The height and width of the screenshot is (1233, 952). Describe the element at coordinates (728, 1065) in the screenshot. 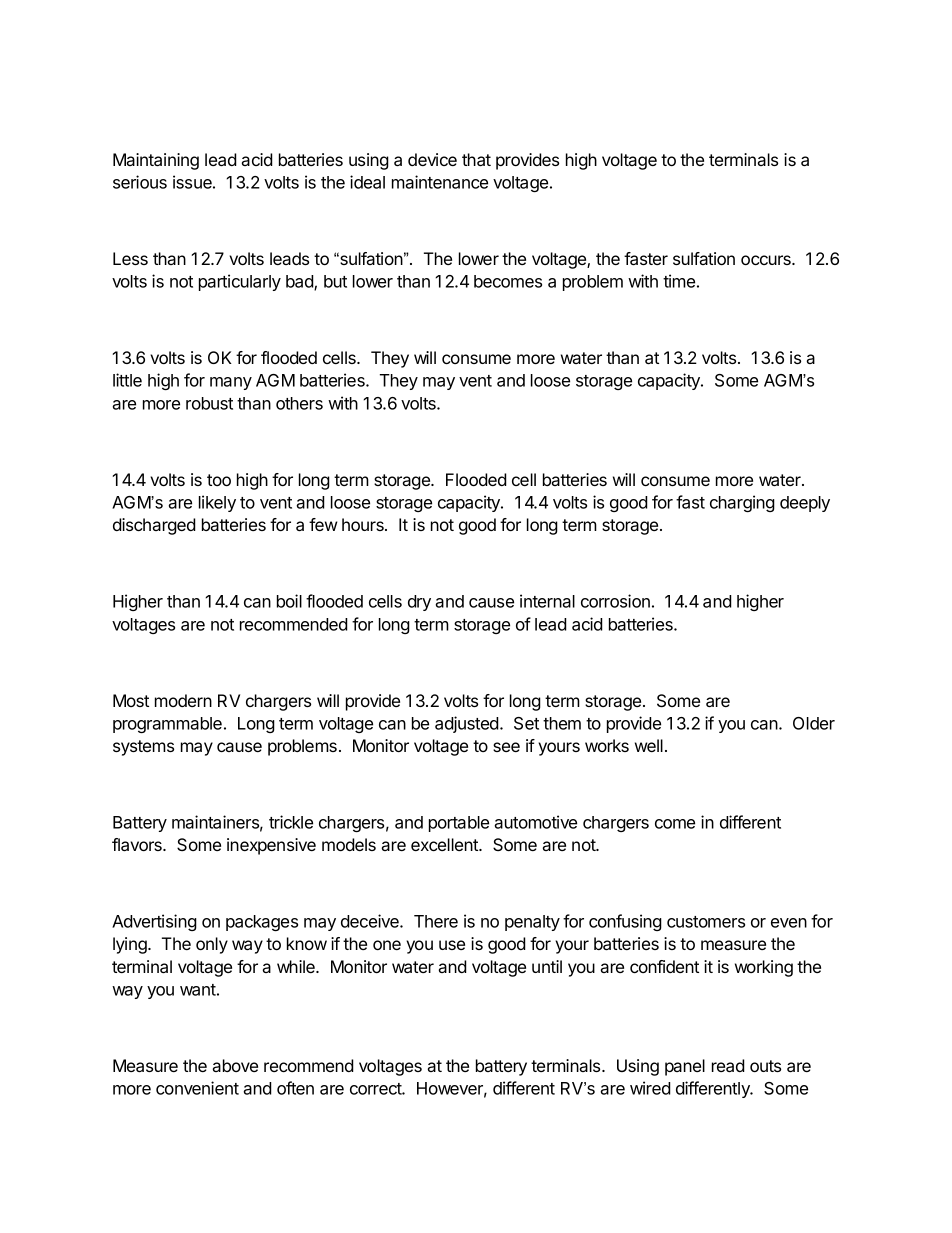

I see `read` at that location.
